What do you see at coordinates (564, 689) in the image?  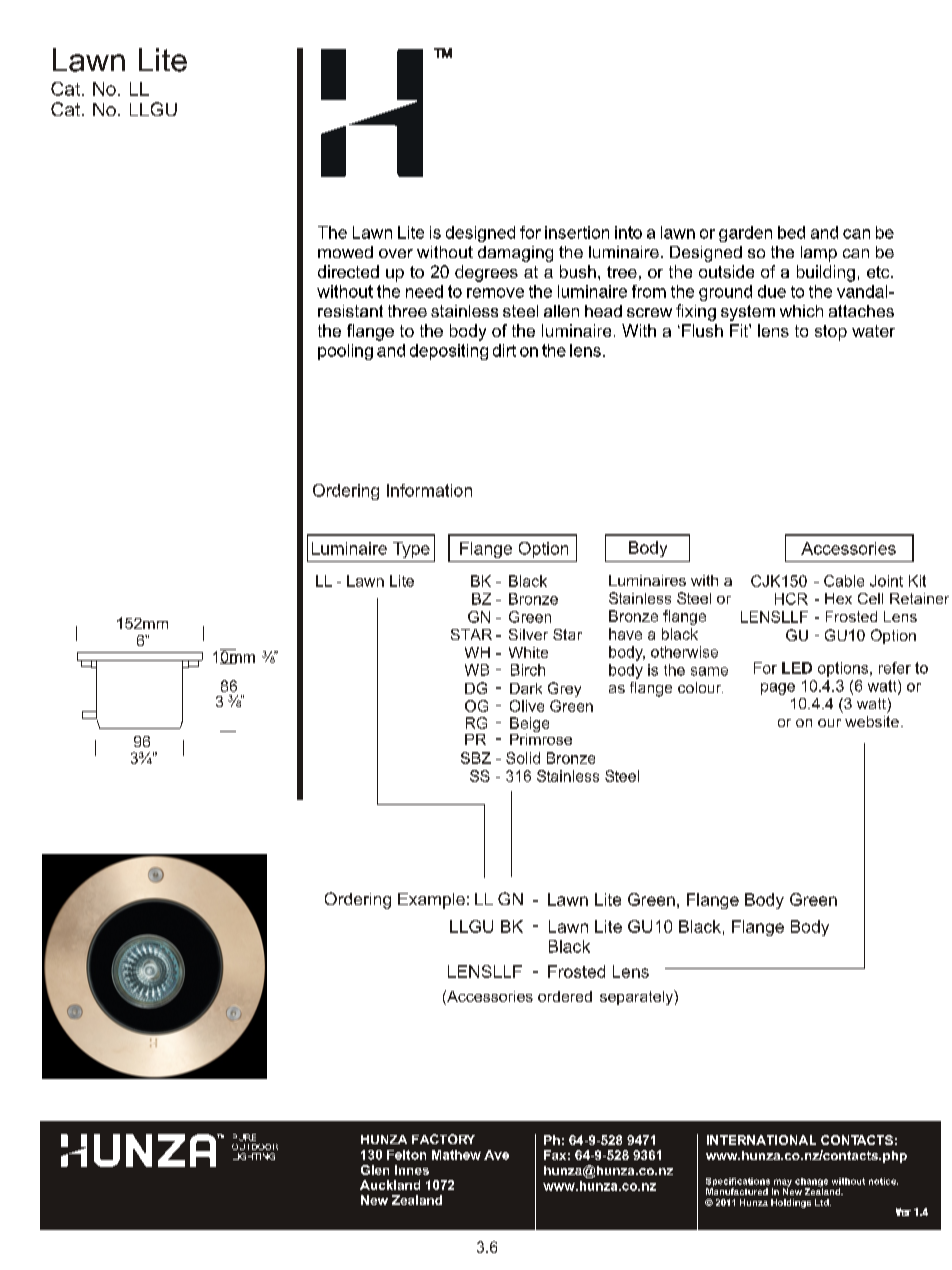 I see `Grey` at bounding box center [564, 689].
